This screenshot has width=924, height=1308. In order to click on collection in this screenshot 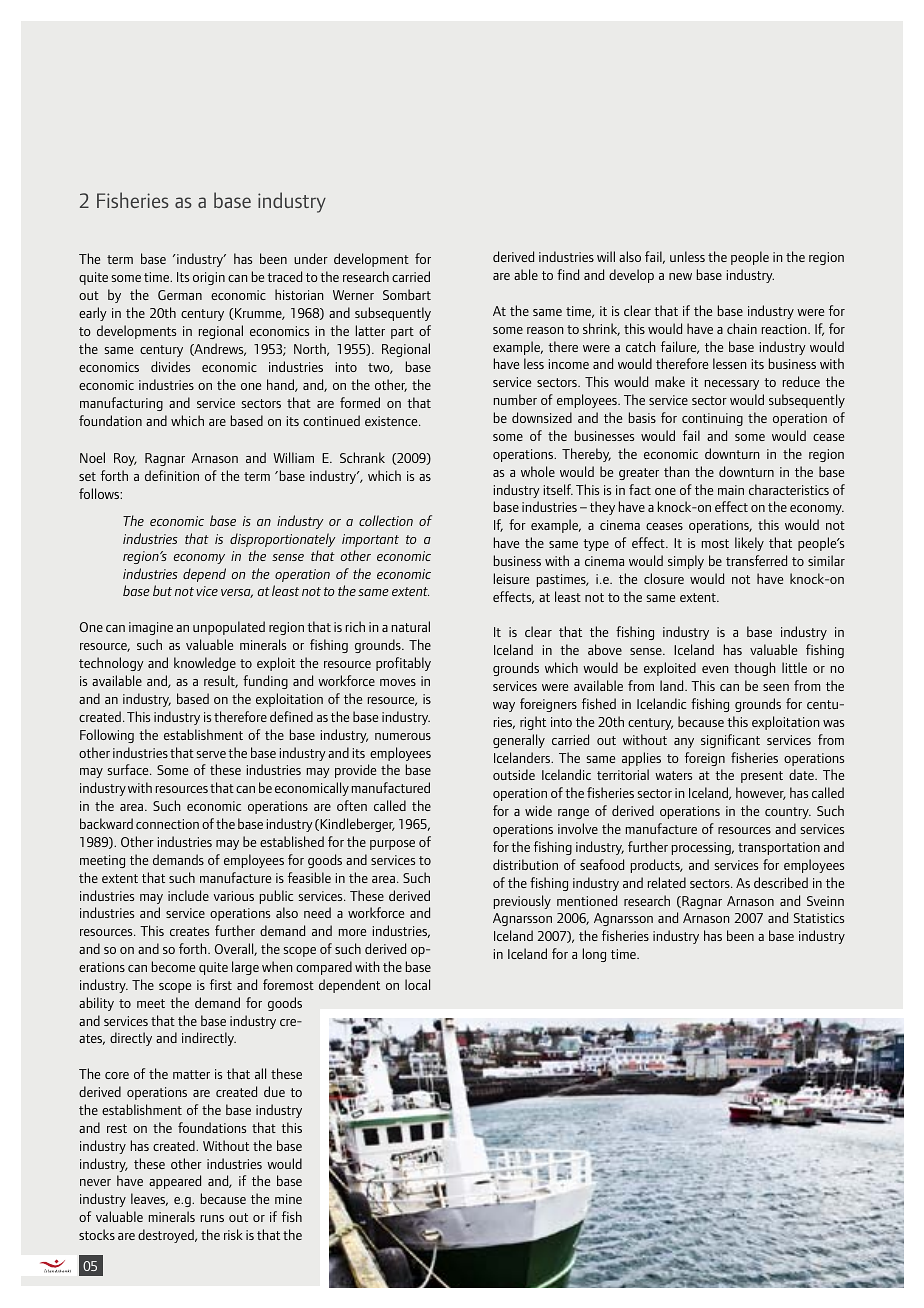, I will do `click(386, 520)`.
